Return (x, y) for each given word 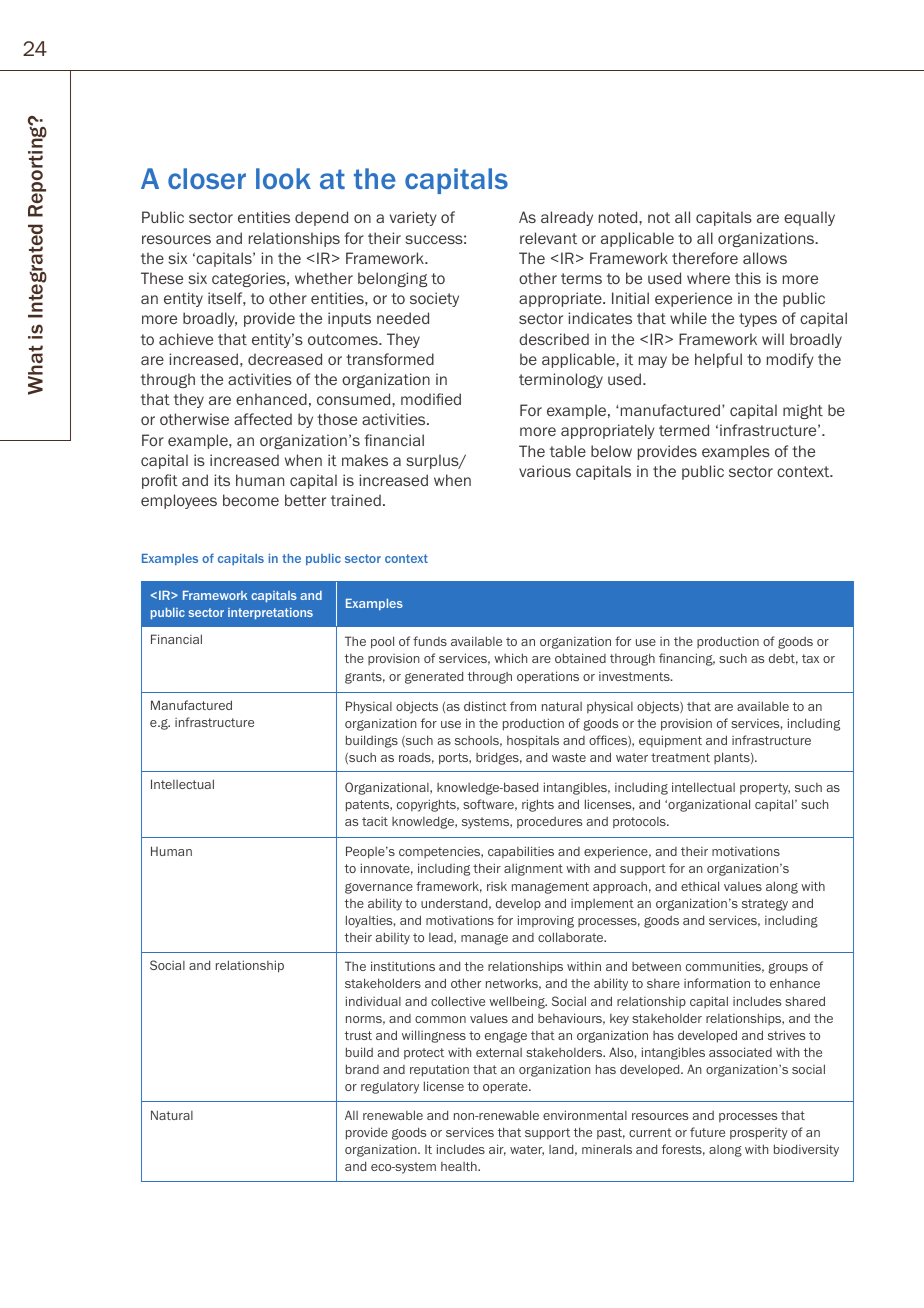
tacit (375, 821)
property (765, 789)
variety (413, 218)
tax (810, 658)
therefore (705, 258)
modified (431, 399)
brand (362, 1069)
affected (263, 419)
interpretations (270, 613)
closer (207, 178)
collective (458, 1001)
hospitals (533, 741)
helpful (718, 360)
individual (373, 1001)
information (717, 983)
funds (430, 641)
